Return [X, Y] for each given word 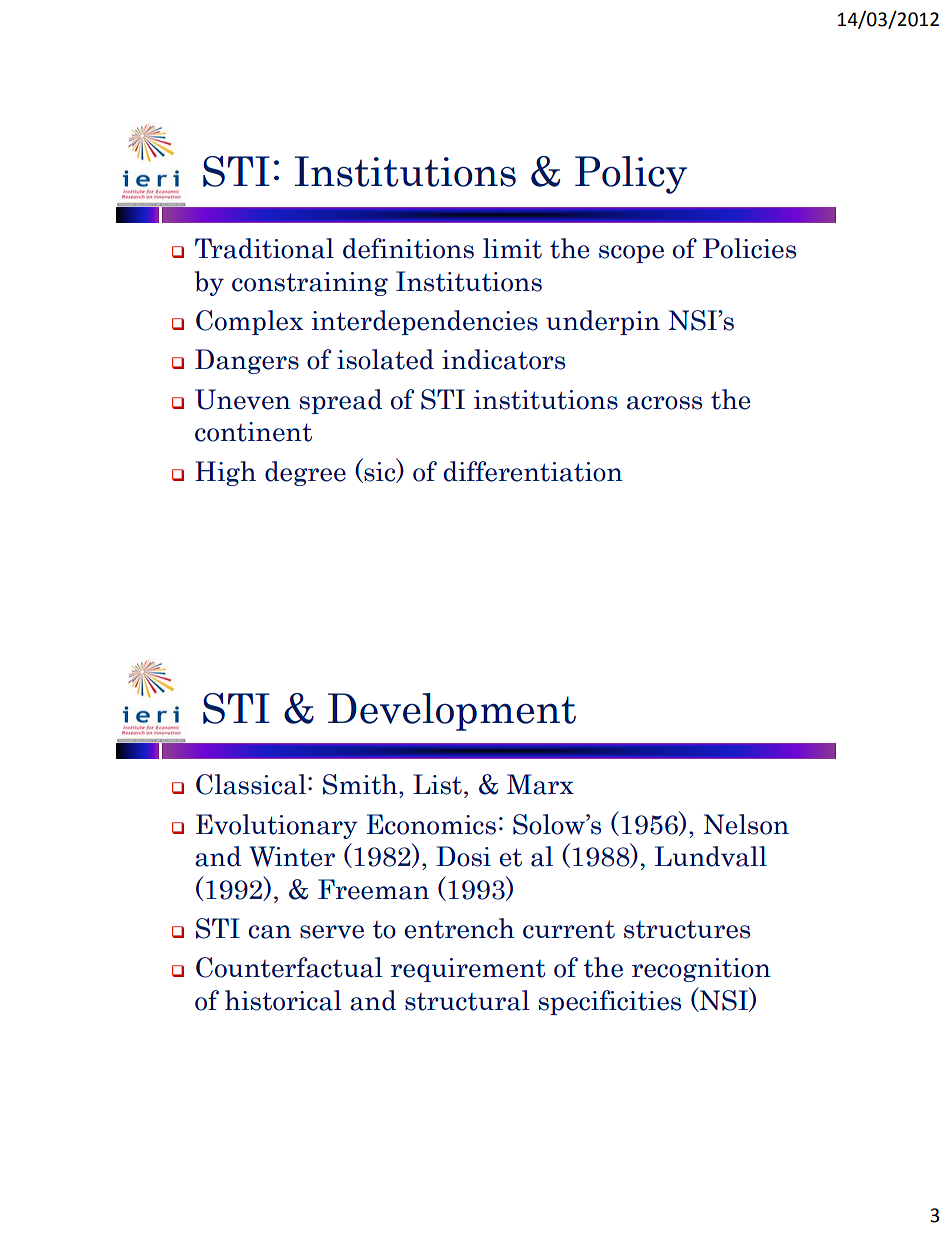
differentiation [533, 471]
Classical [251, 784]
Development [452, 712]
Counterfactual [289, 967]
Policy [631, 175]
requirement [468, 970]
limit [512, 248]
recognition [701, 970]
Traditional [264, 248]
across [664, 403]
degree [305, 473]
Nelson [746, 824]
